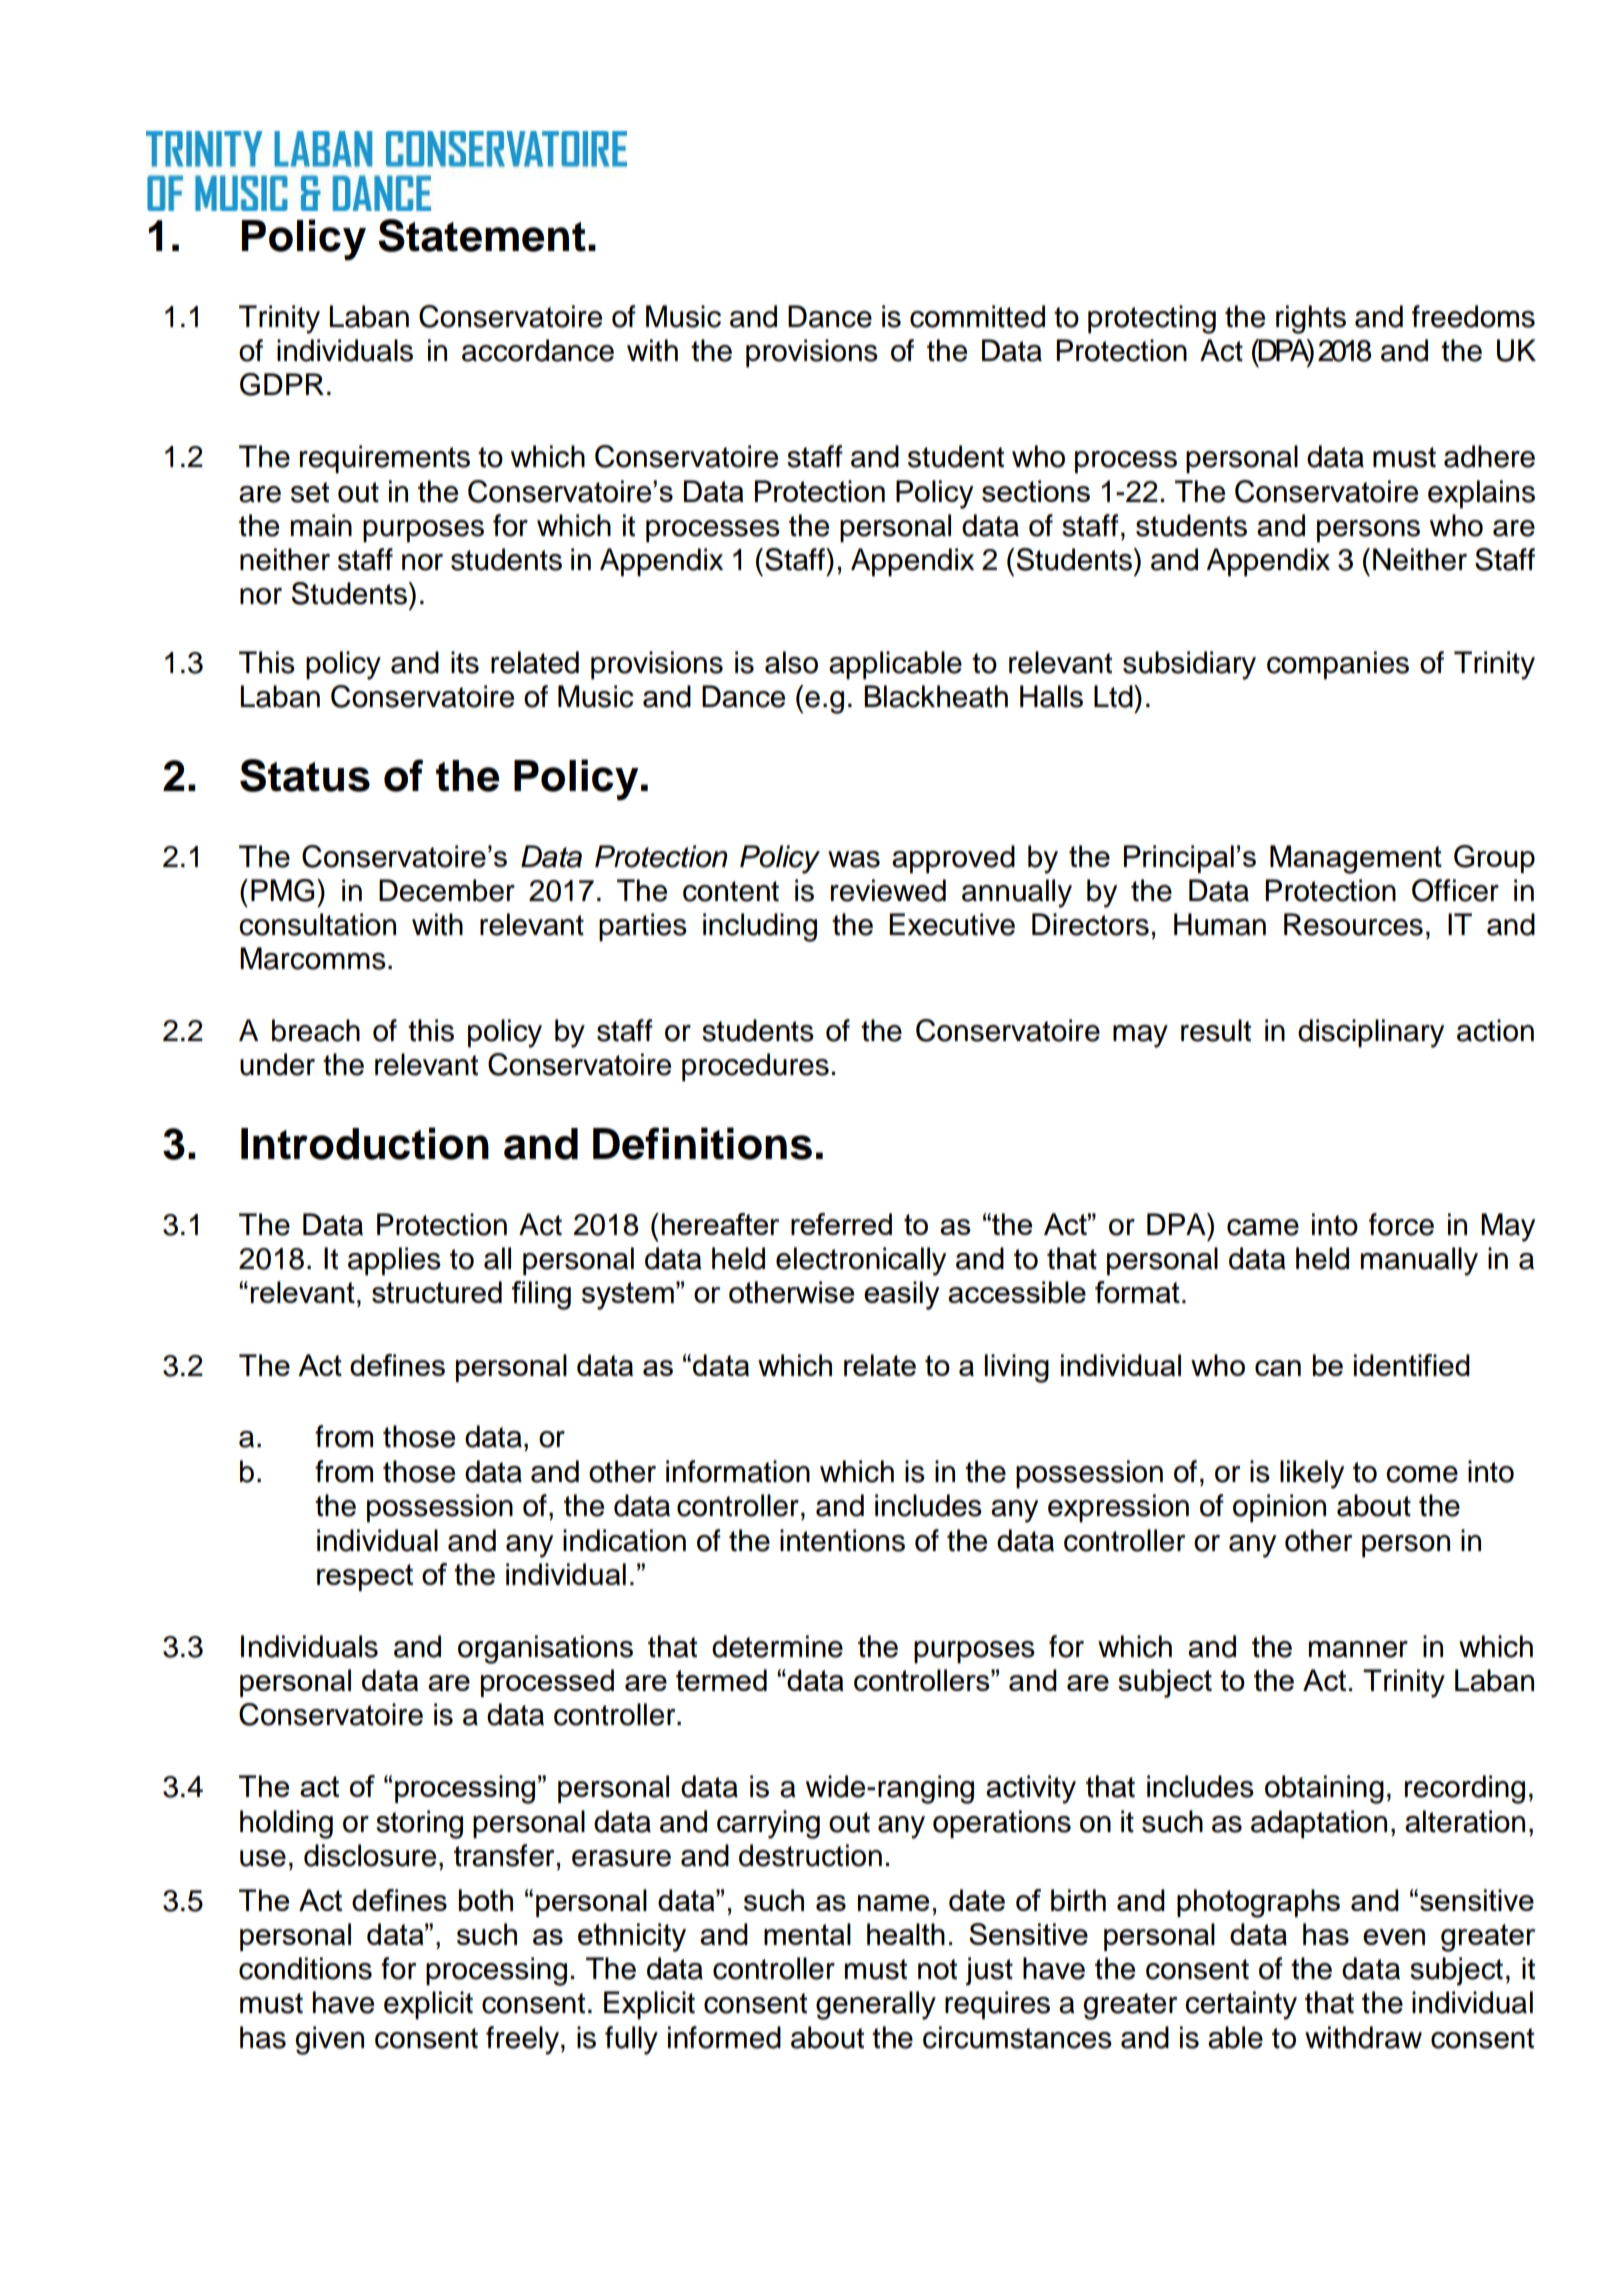 This page has height=2278, width=1611. I want to click on respect, so click(365, 1577).
